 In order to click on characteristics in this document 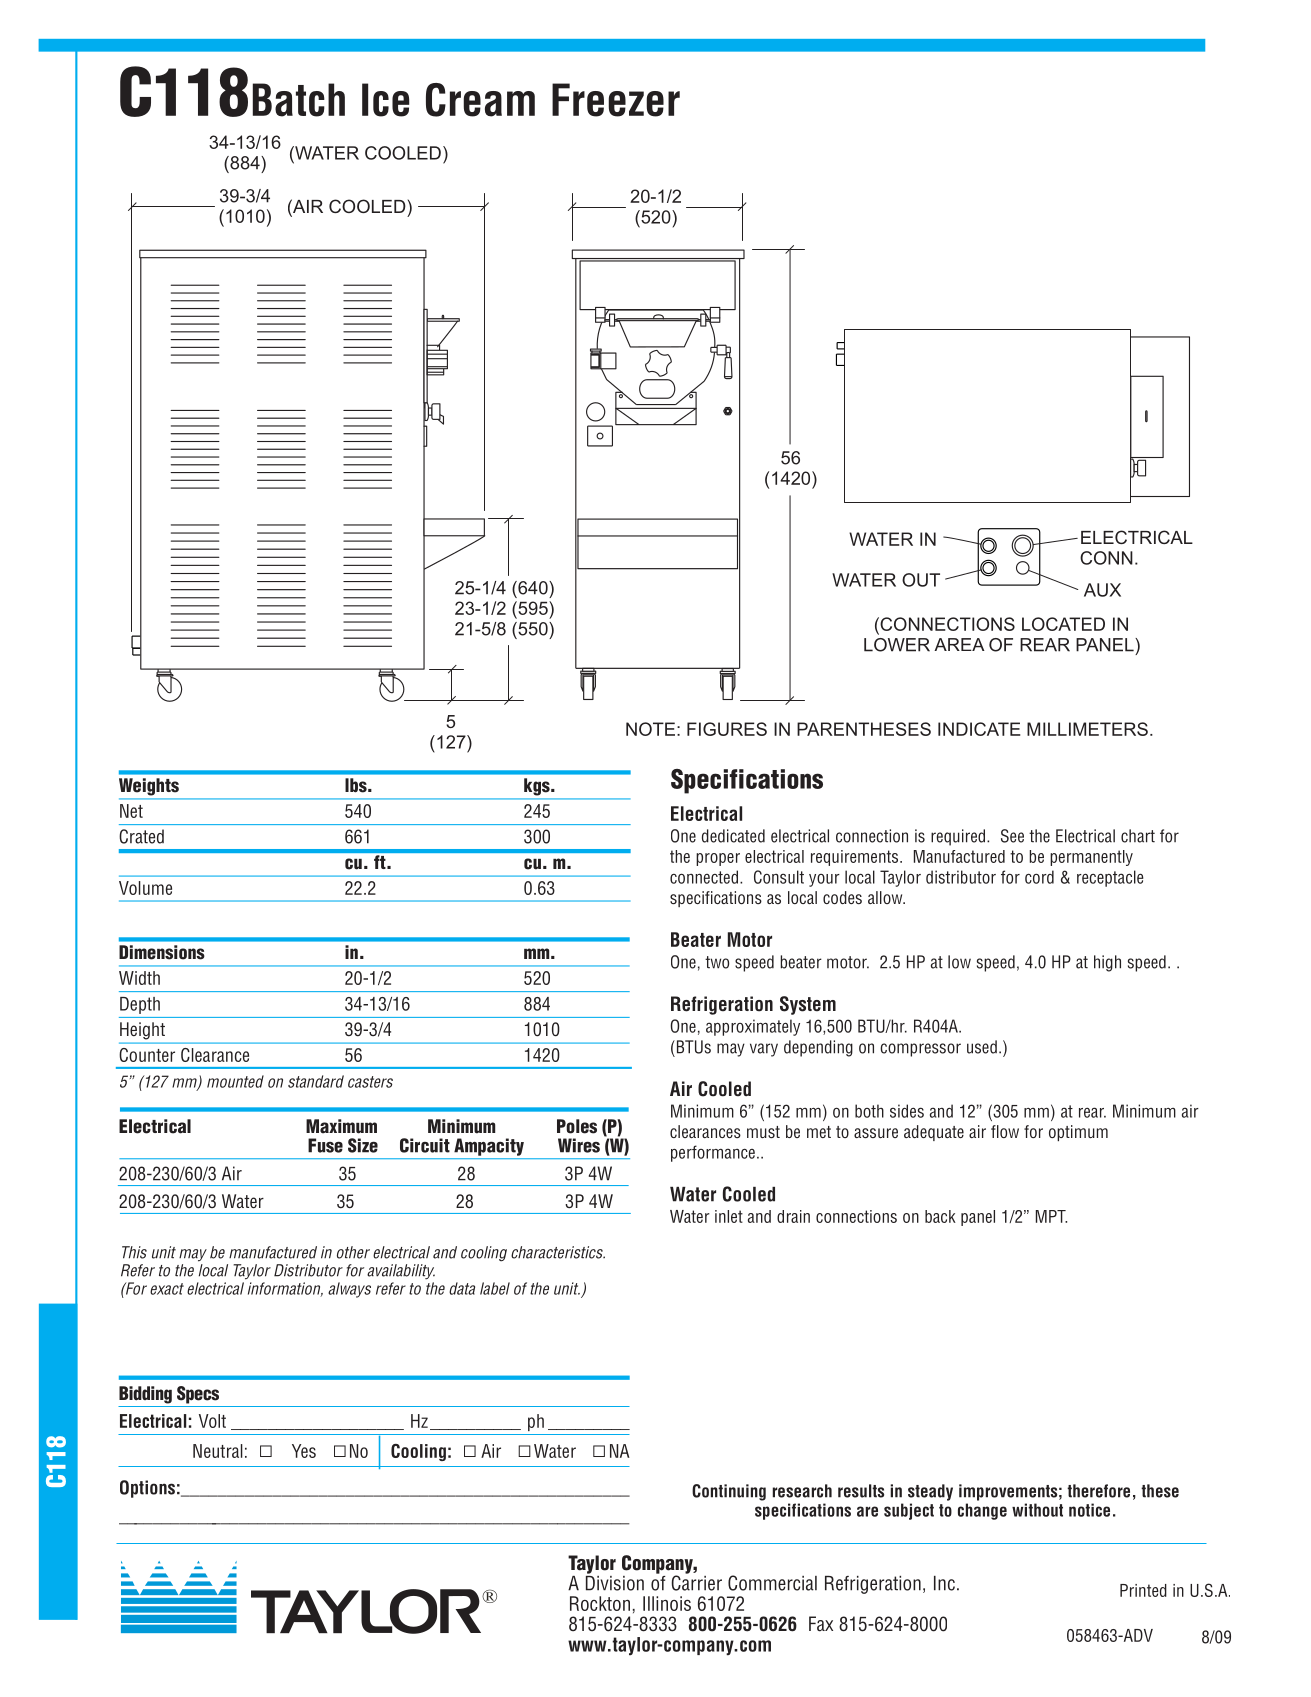, I will do `click(558, 1252)`.
